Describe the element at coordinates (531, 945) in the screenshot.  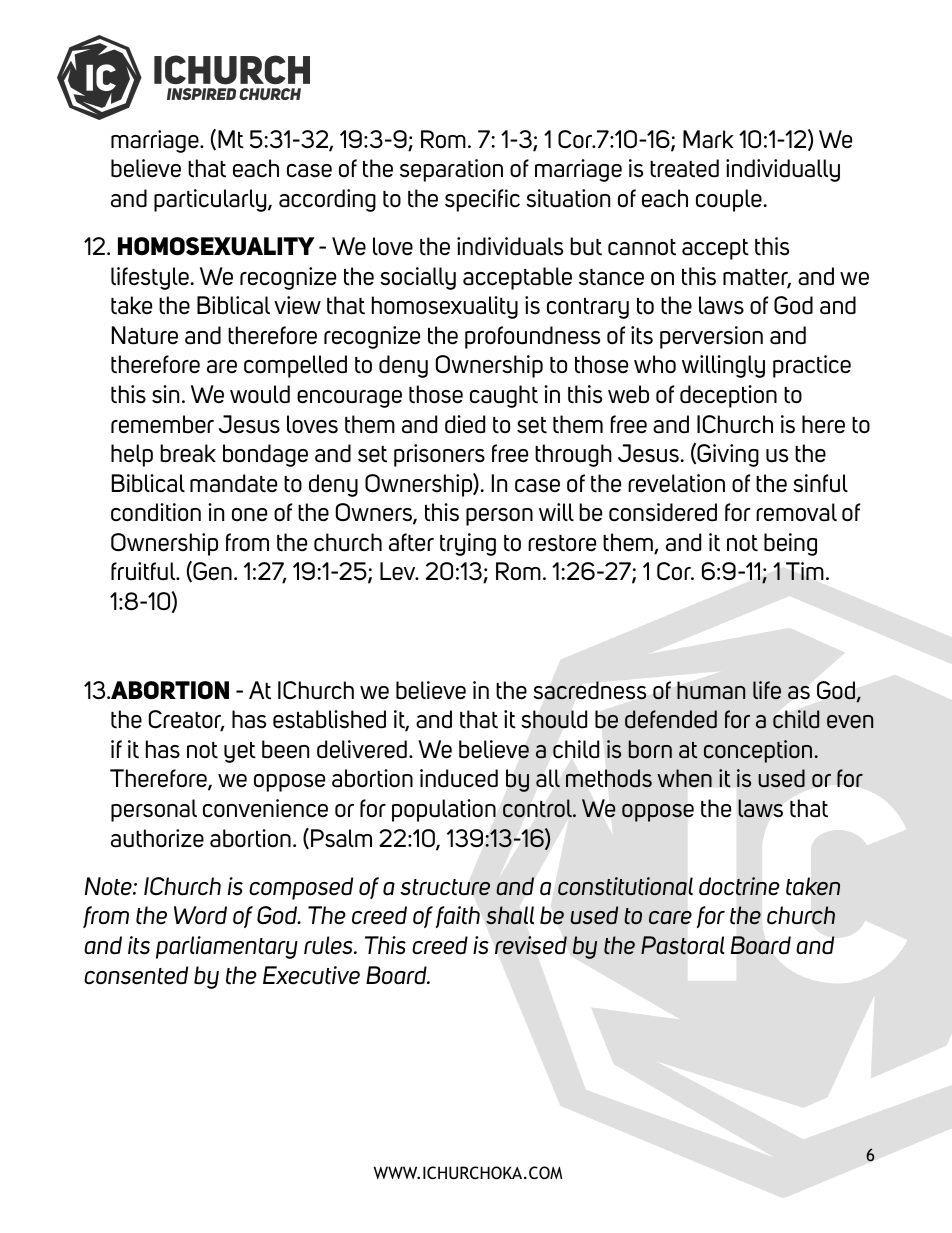
I see `revised` at that location.
